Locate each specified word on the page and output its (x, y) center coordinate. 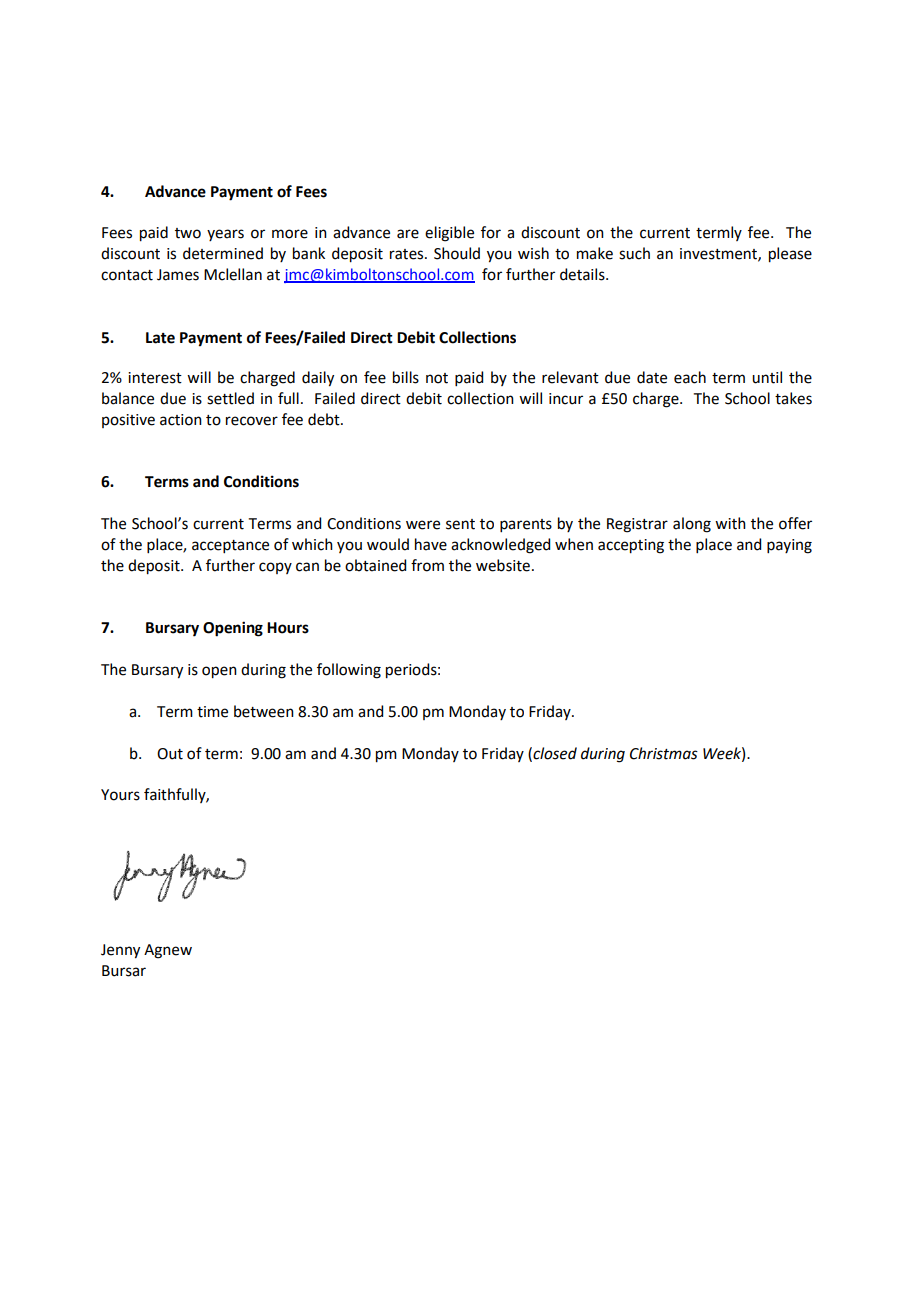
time (212, 712)
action (181, 420)
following (349, 671)
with (730, 523)
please (790, 255)
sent (460, 524)
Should (457, 253)
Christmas (664, 753)
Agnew (168, 951)
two (188, 233)
